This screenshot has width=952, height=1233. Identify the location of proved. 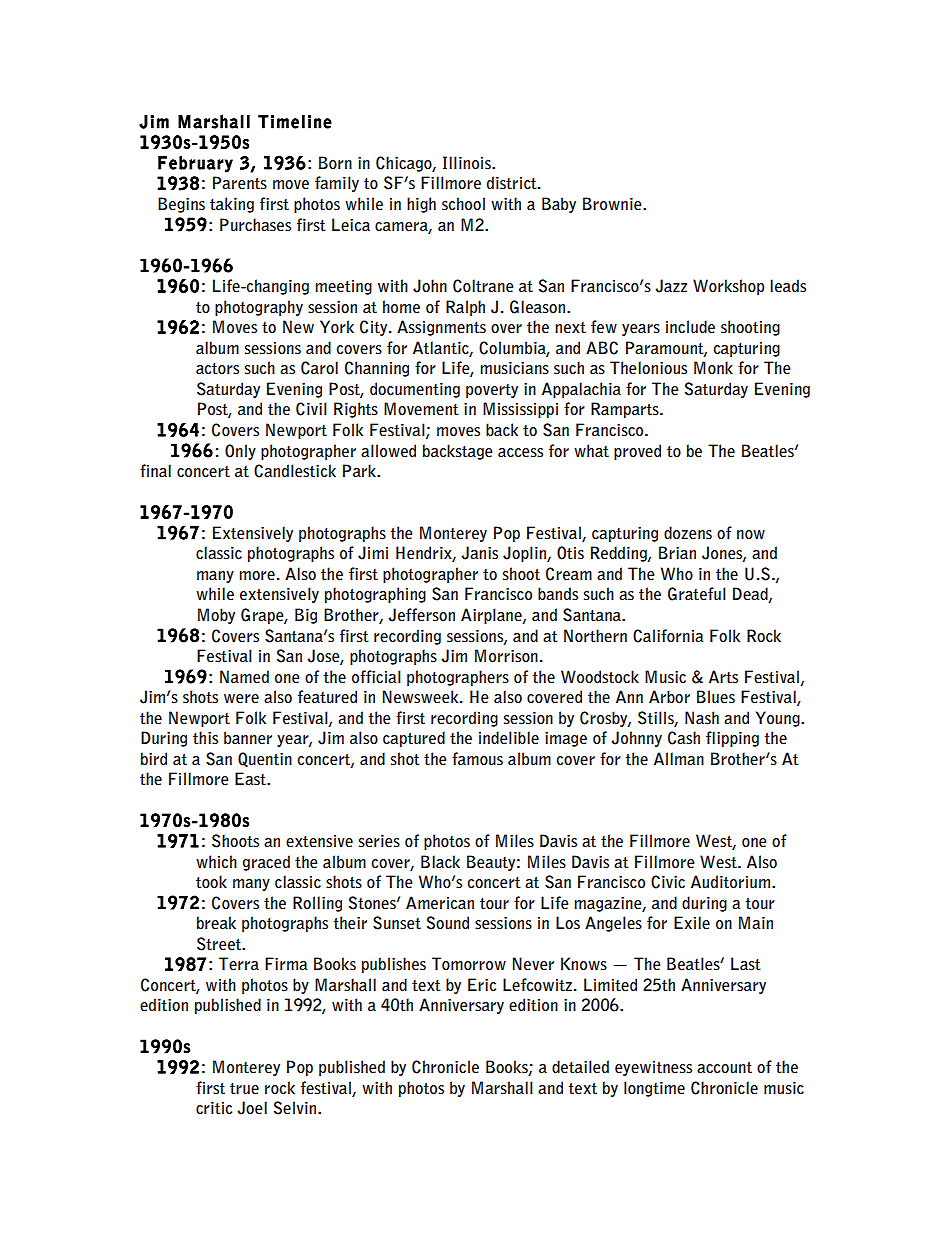
(637, 452).
